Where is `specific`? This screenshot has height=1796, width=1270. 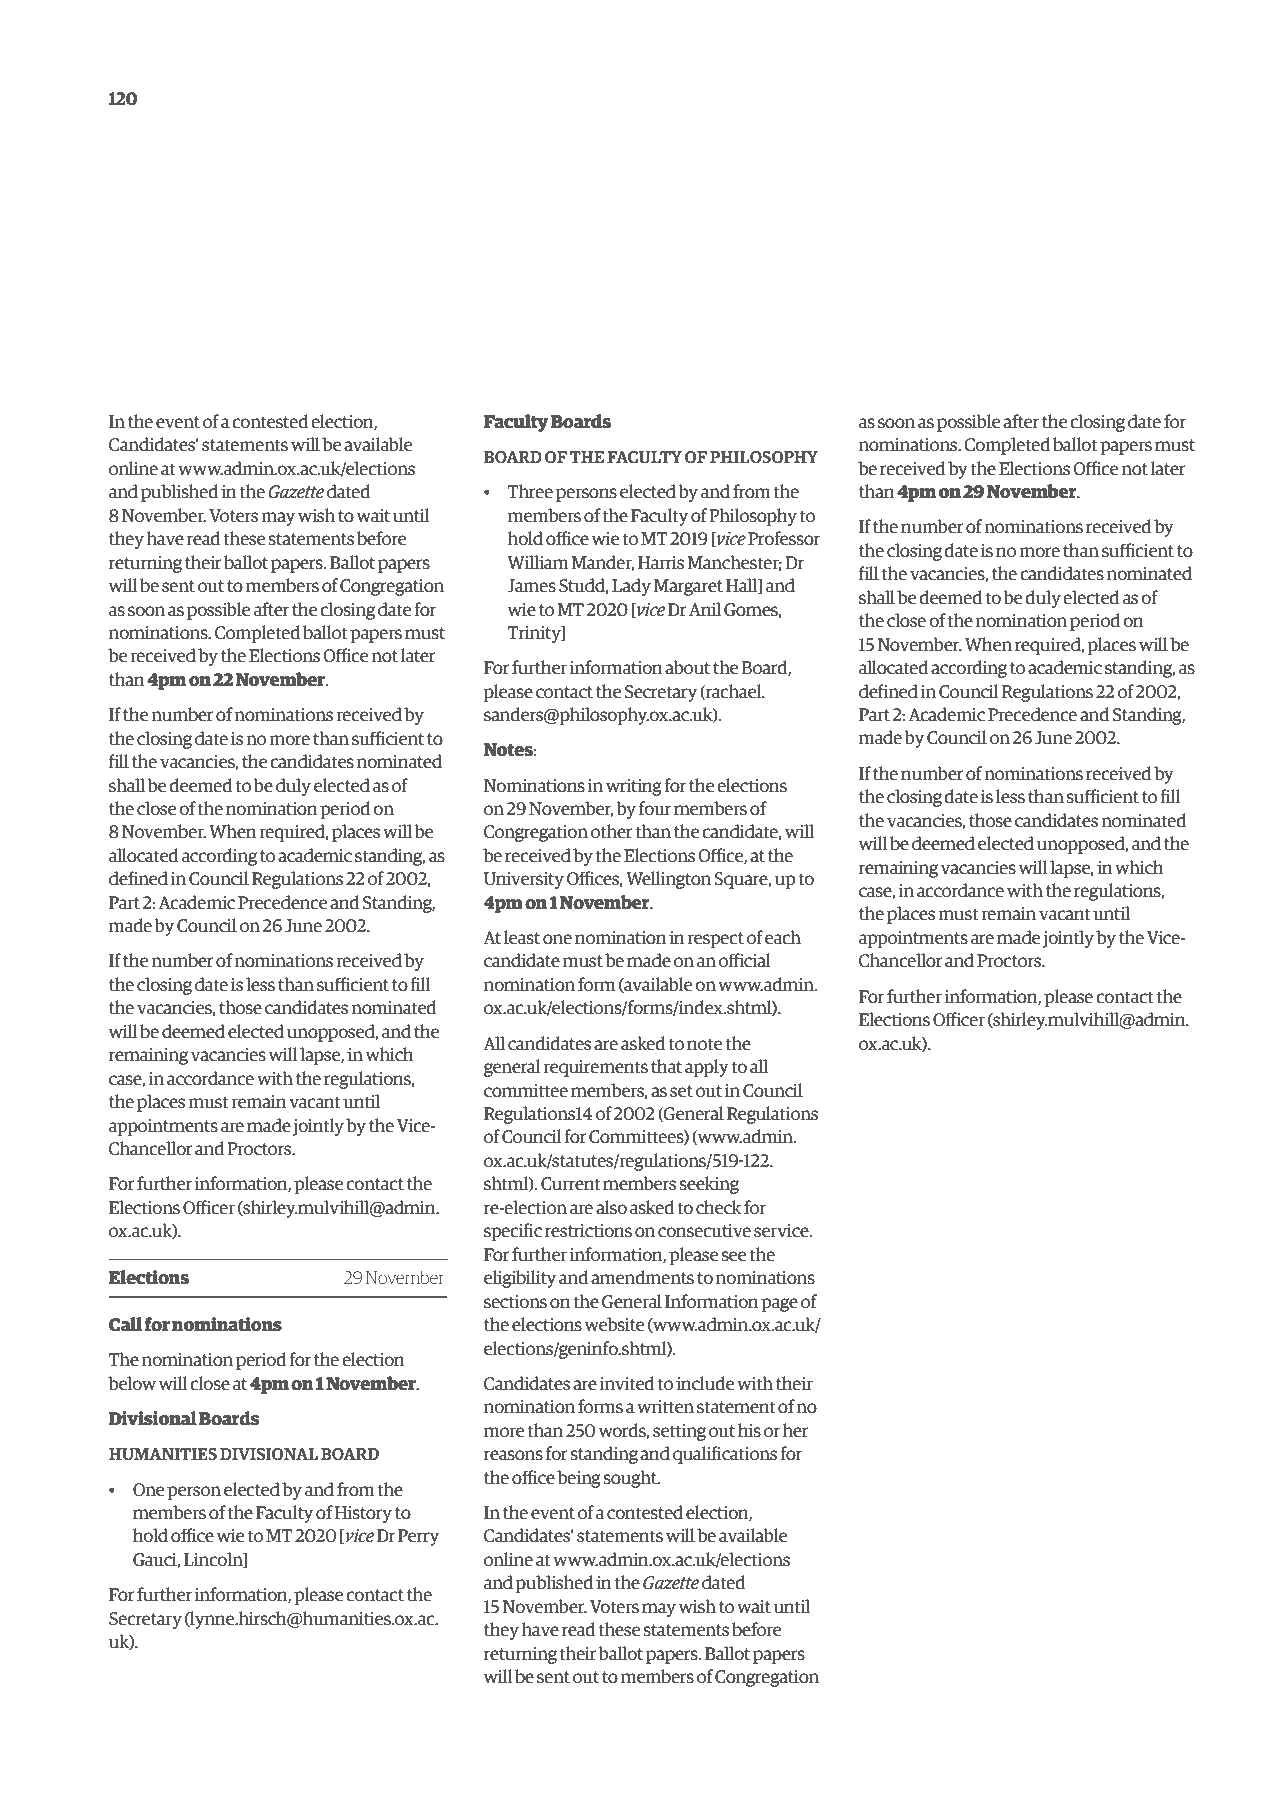 specific is located at coordinates (513, 1232).
